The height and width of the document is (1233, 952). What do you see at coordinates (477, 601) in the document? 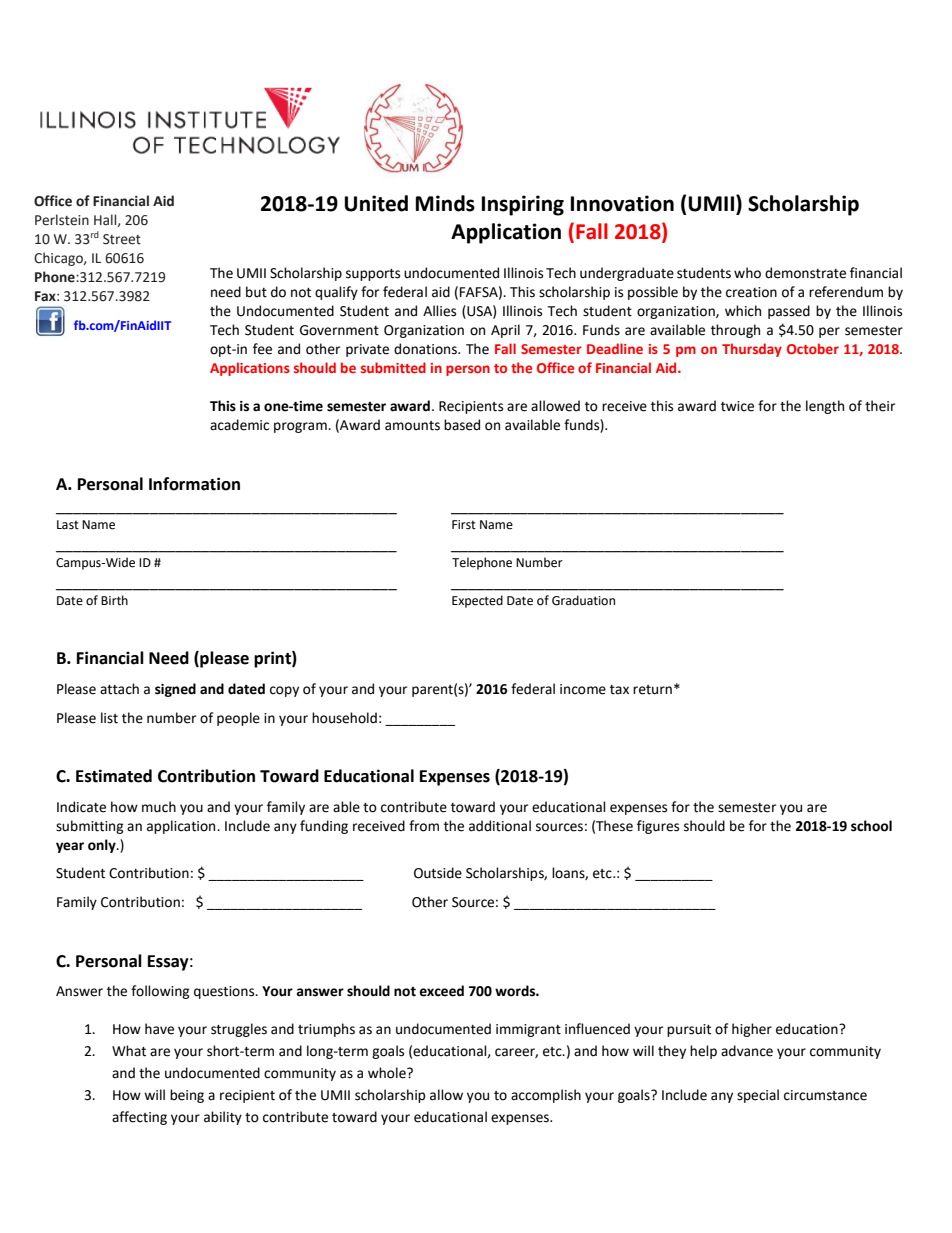
I see `Expected` at bounding box center [477, 601].
